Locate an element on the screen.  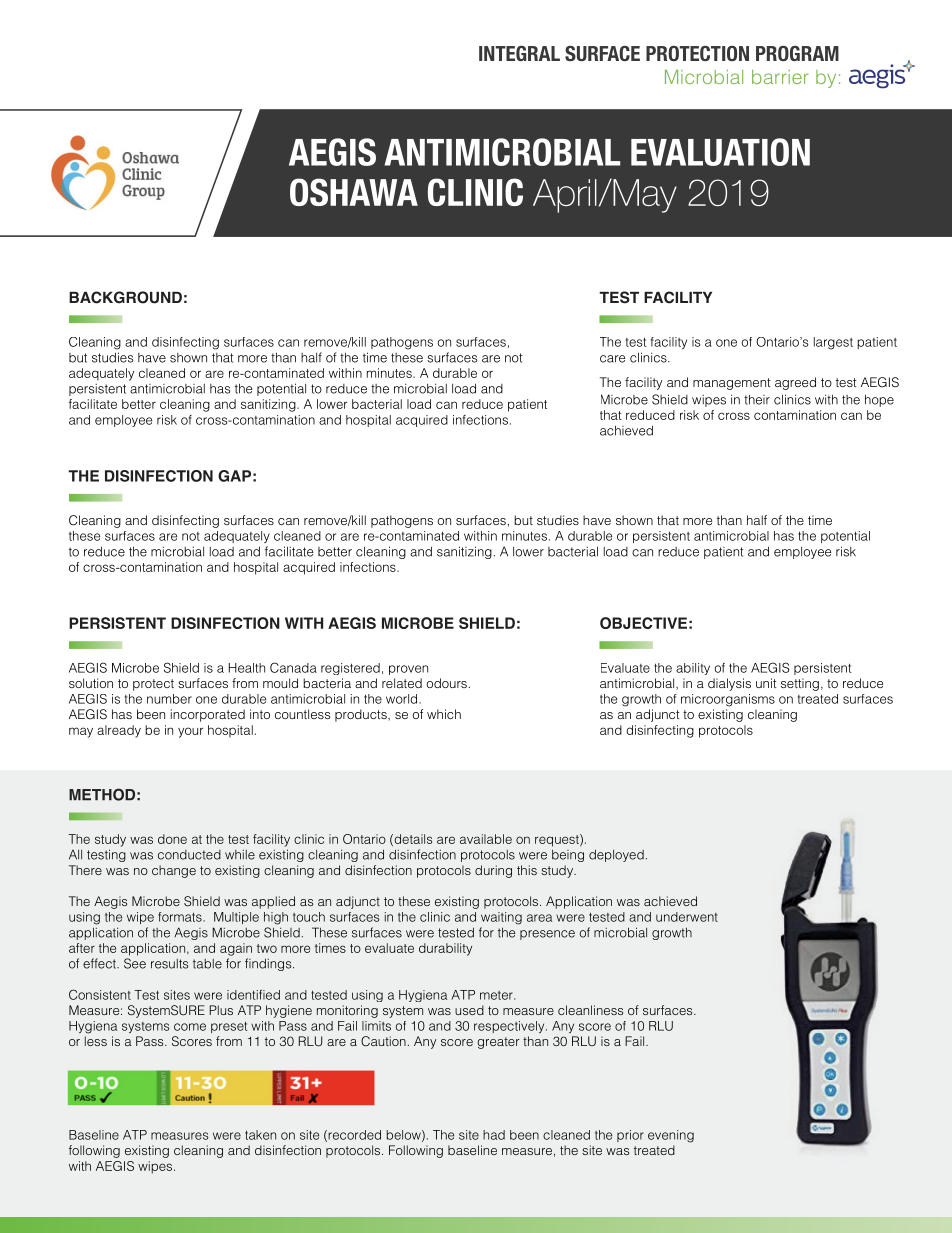
Health is located at coordinates (247, 668).
